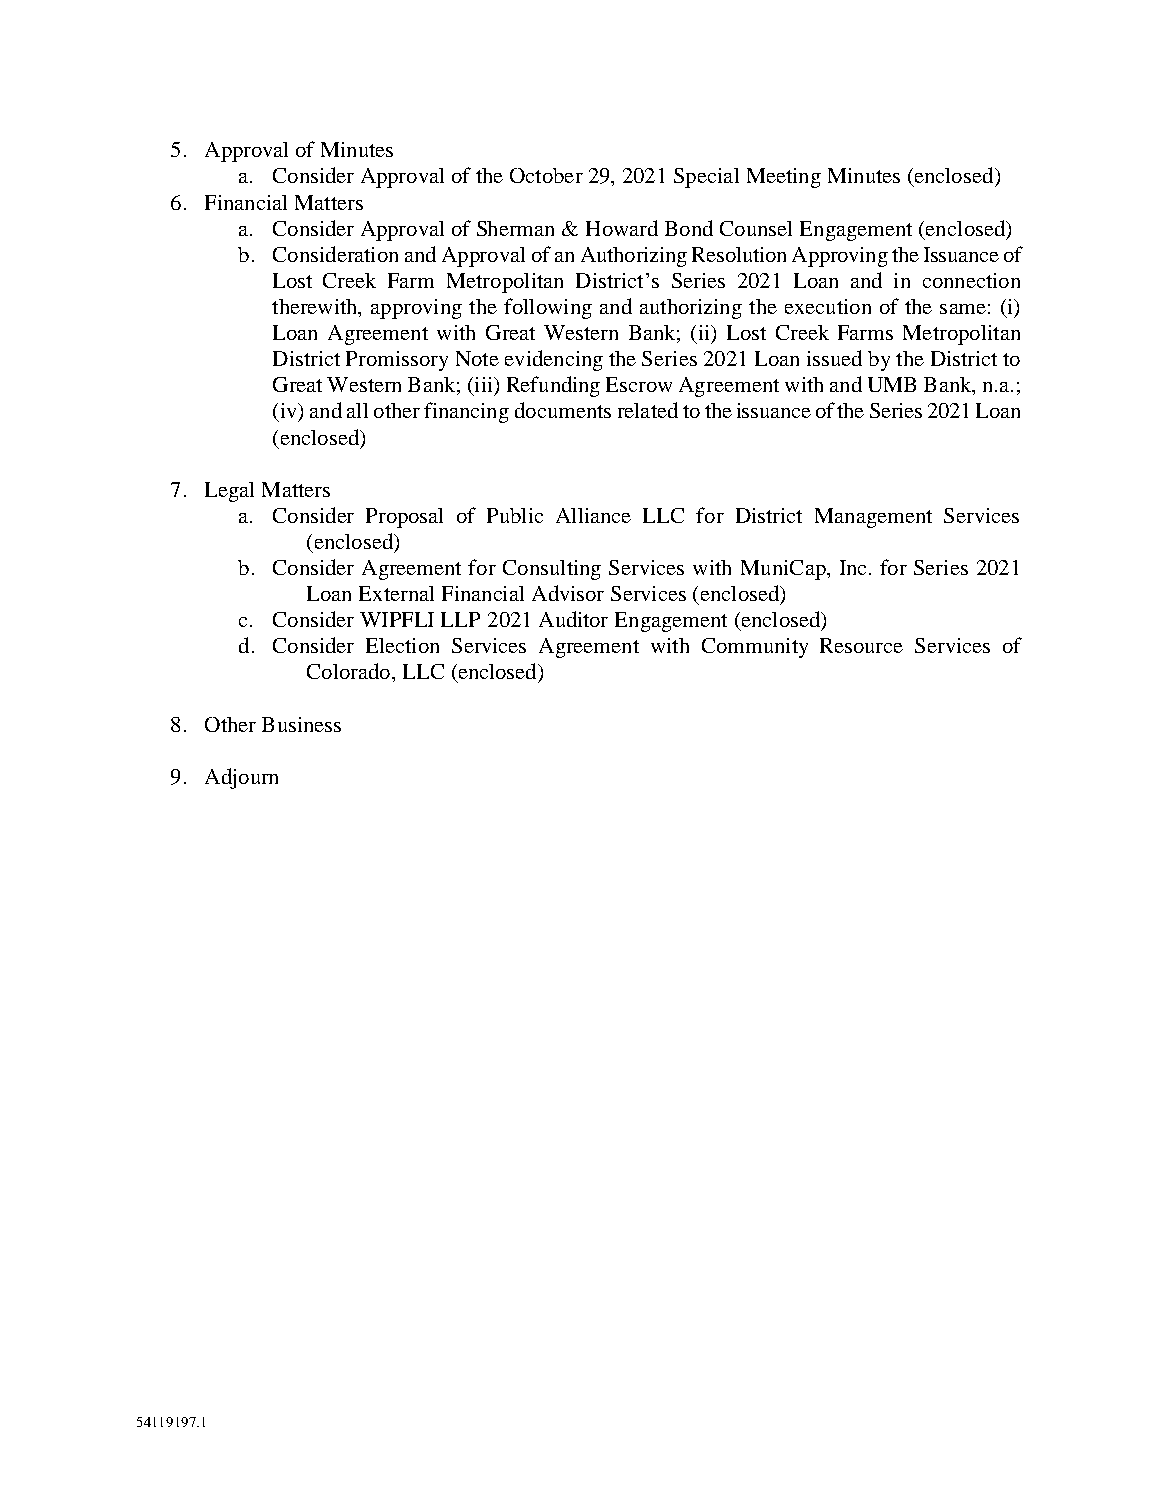  What do you see at coordinates (397, 361) in the page?
I see `Promissory` at bounding box center [397, 361].
